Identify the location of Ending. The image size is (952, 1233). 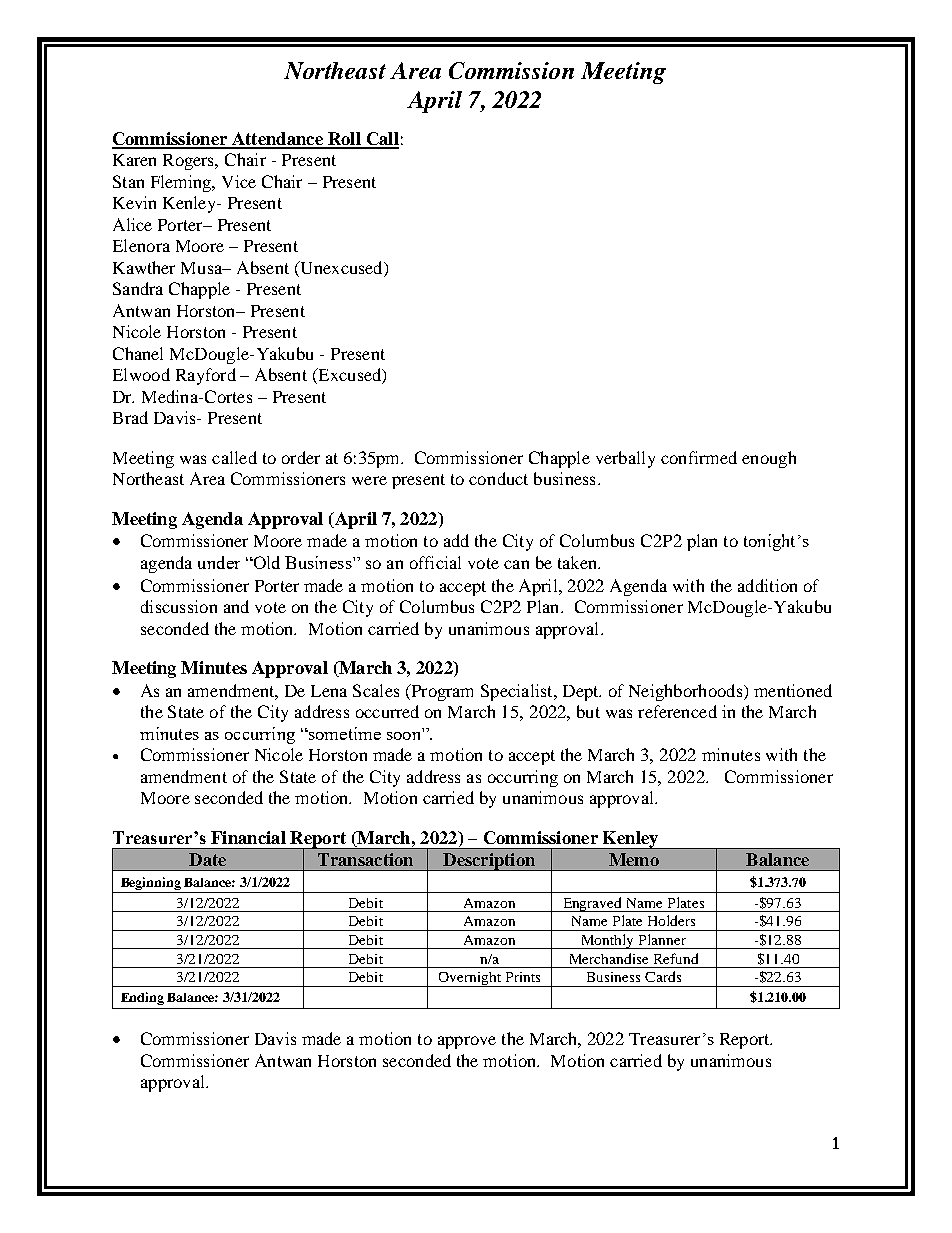
(142, 998).
